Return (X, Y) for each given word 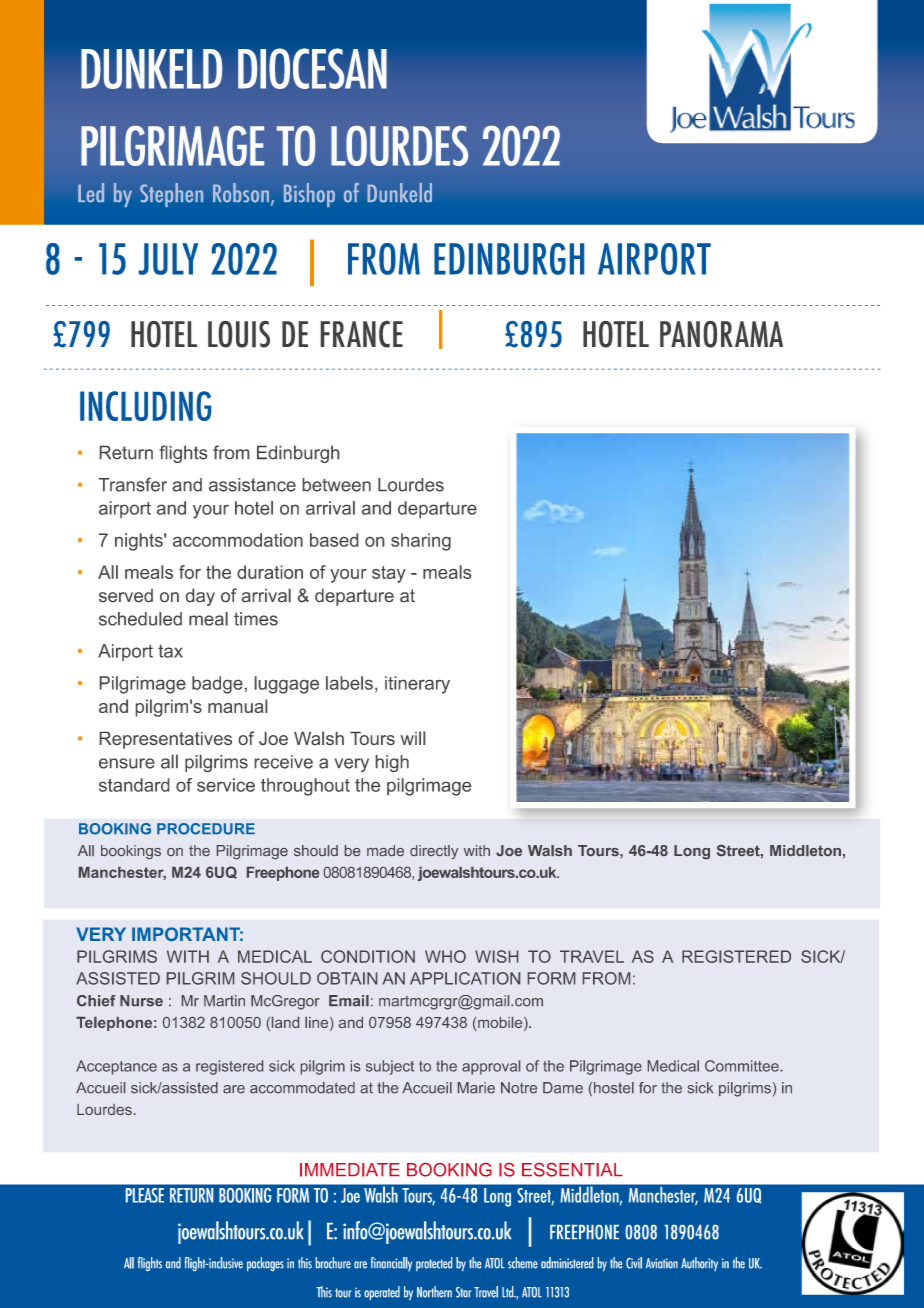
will (413, 738)
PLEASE (145, 1195)
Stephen (171, 195)
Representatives (166, 740)
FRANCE (362, 334)
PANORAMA (721, 334)
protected (434, 1264)
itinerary (417, 685)
